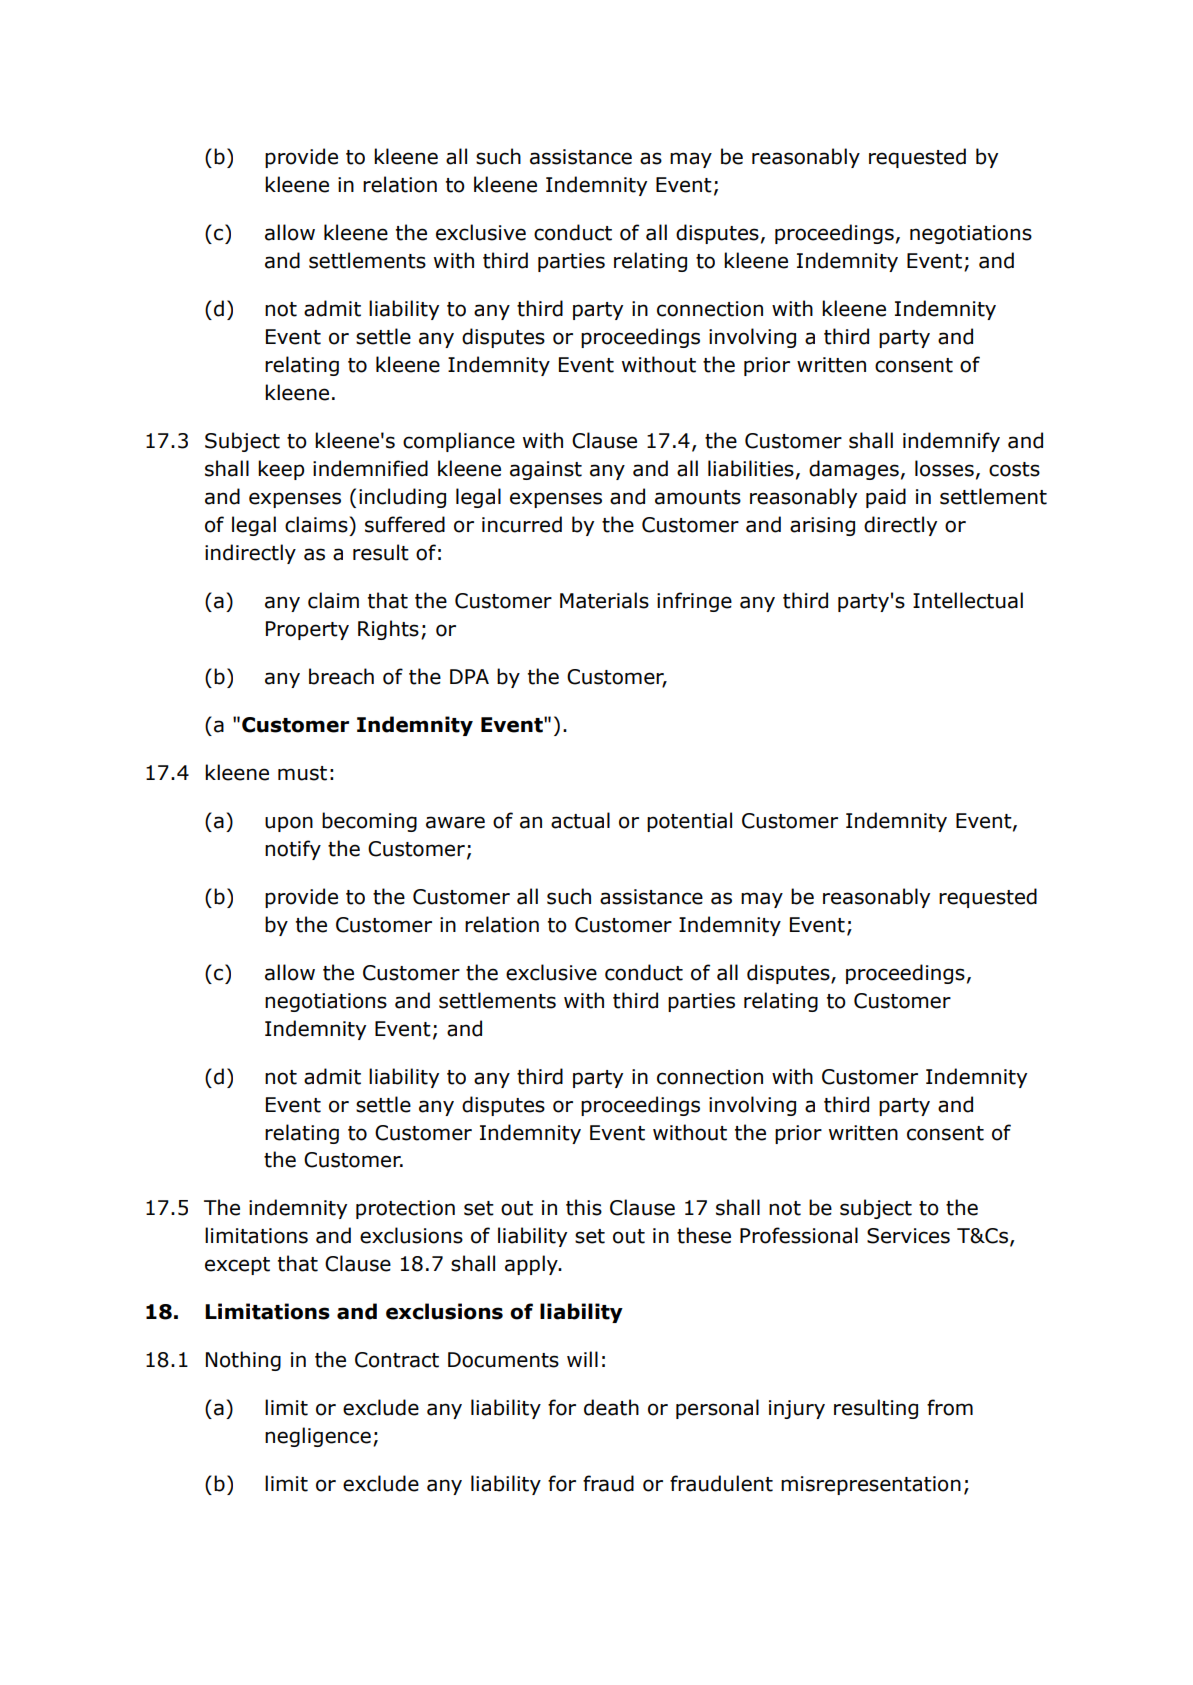 The width and height of the screenshot is (1193, 1685). I want to click on protection, so click(405, 1209).
